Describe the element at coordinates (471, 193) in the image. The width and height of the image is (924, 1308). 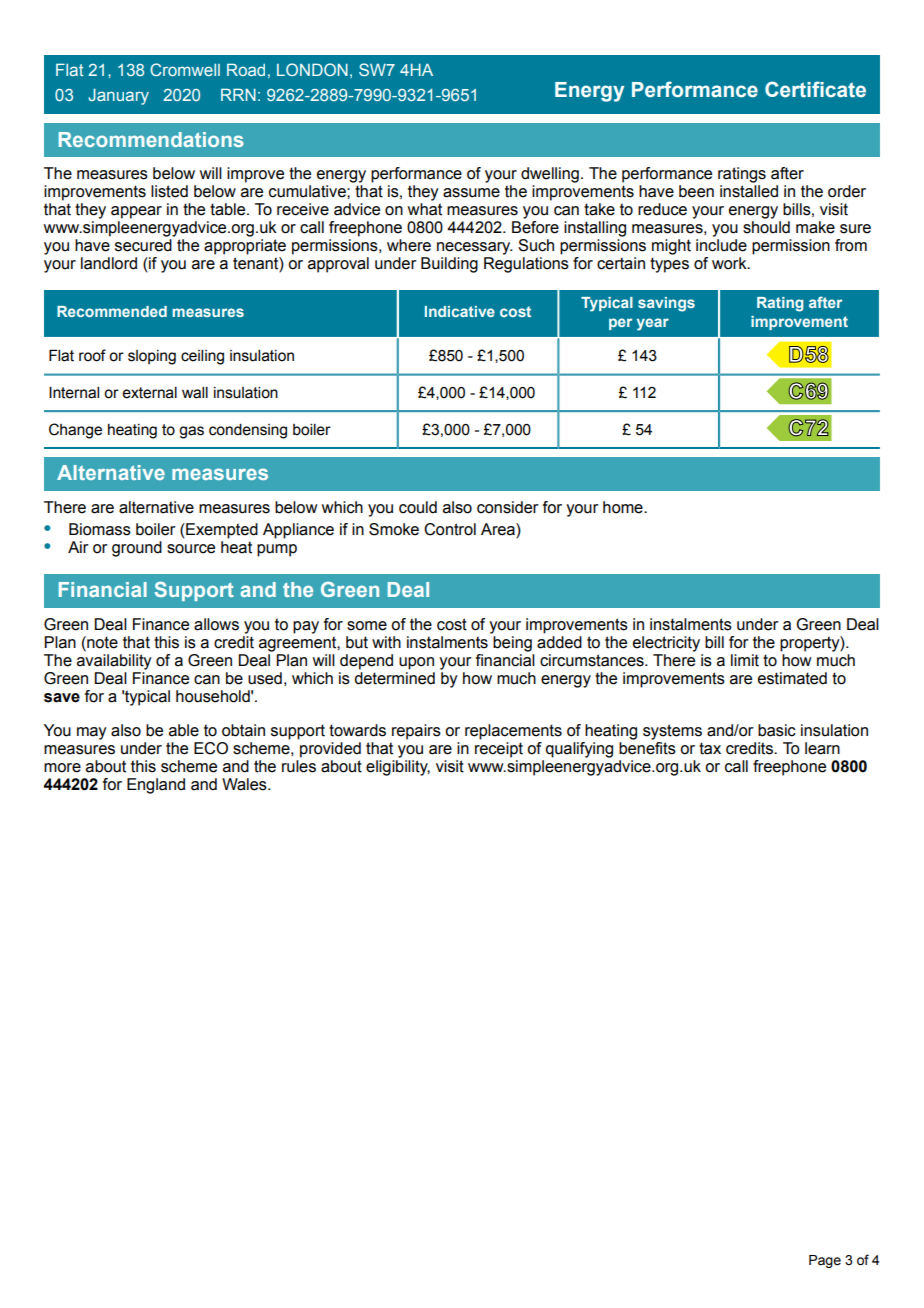
I see `assume` at that location.
